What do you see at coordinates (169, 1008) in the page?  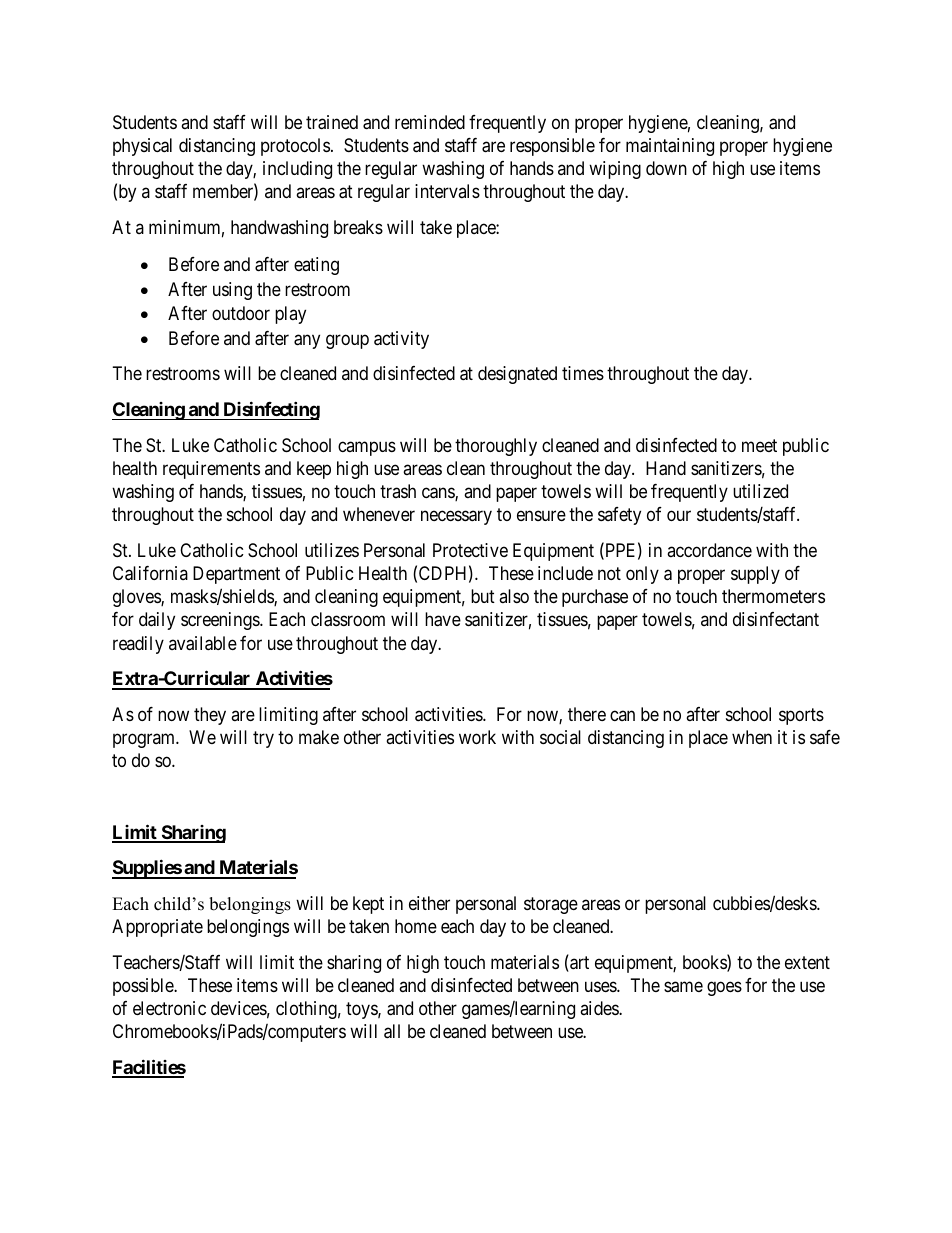 I see `electronic` at bounding box center [169, 1008].
